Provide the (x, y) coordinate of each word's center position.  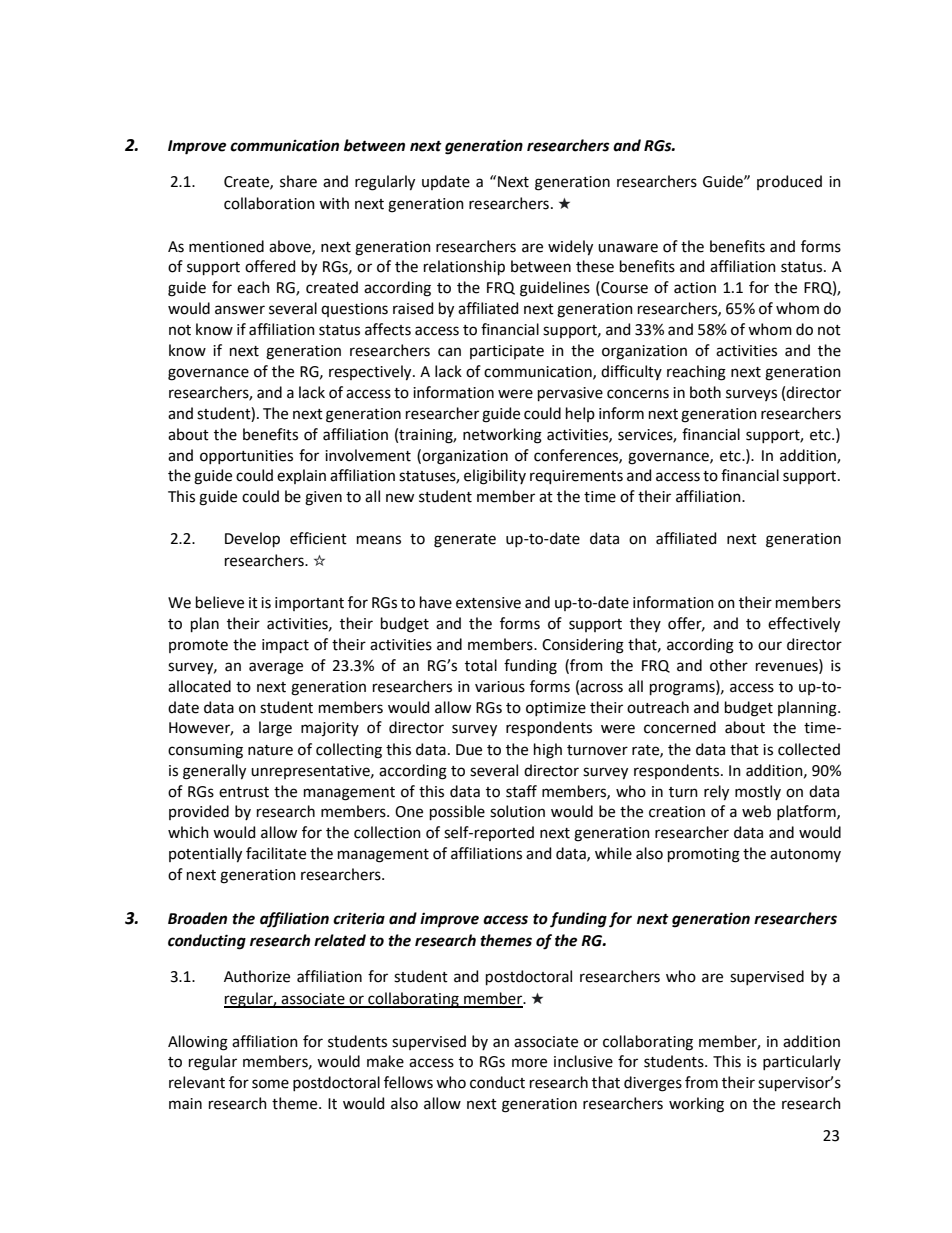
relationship (464, 267)
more (529, 1063)
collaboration (269, 203)
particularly (802, 1062)
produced (789, 182)
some (270, 1084)
